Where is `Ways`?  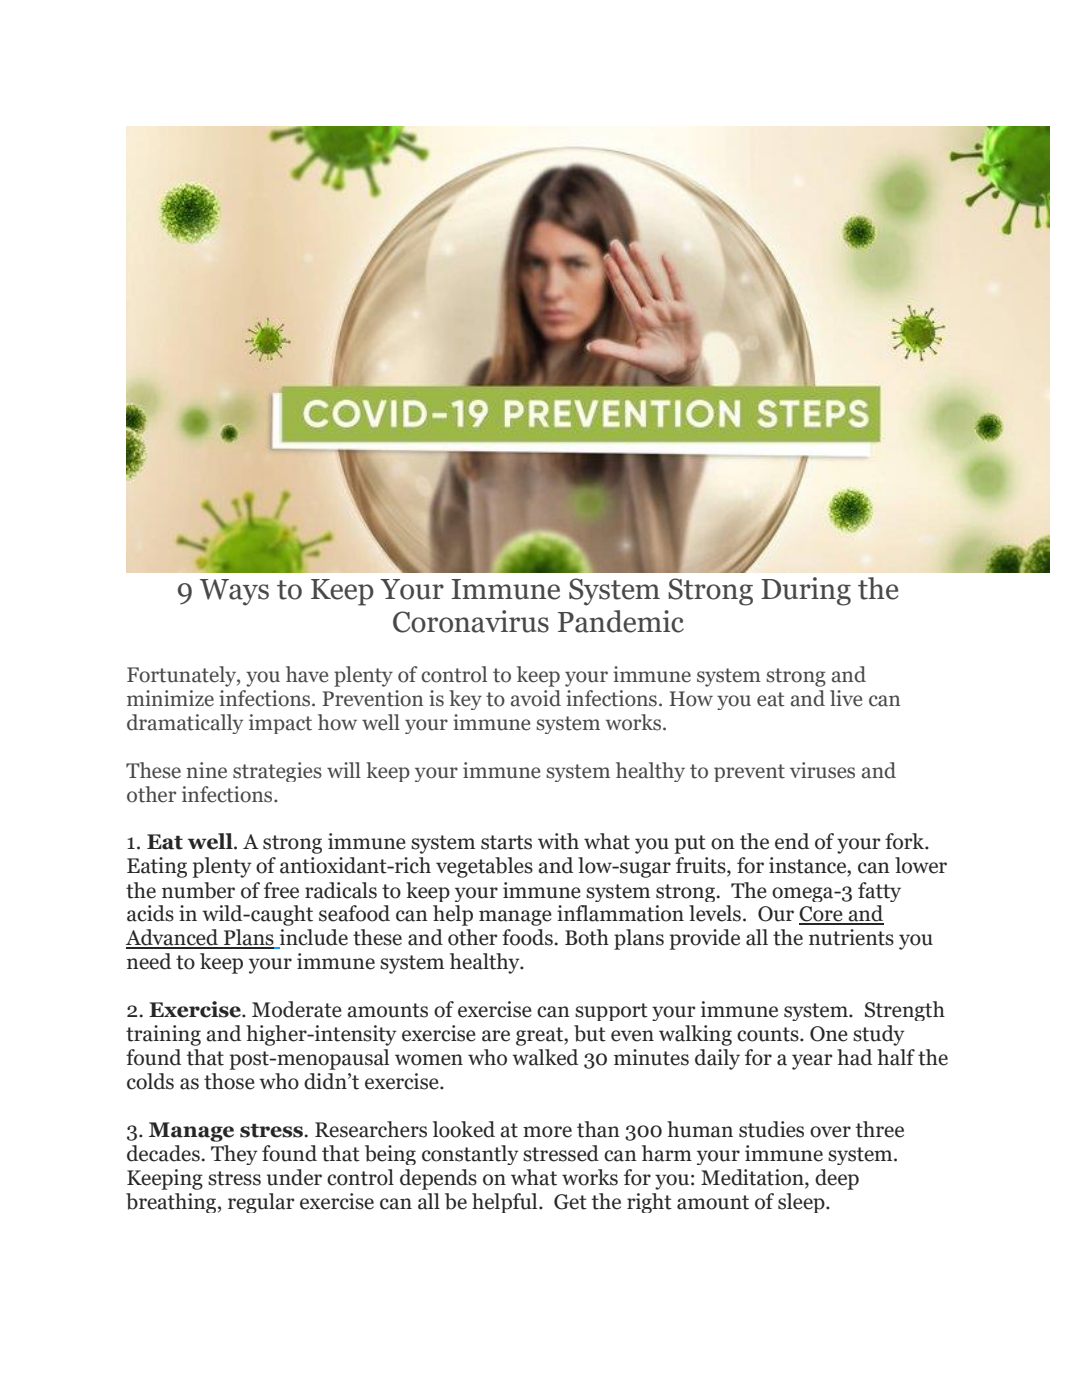
Ways is located at coordinates (234, 592).
